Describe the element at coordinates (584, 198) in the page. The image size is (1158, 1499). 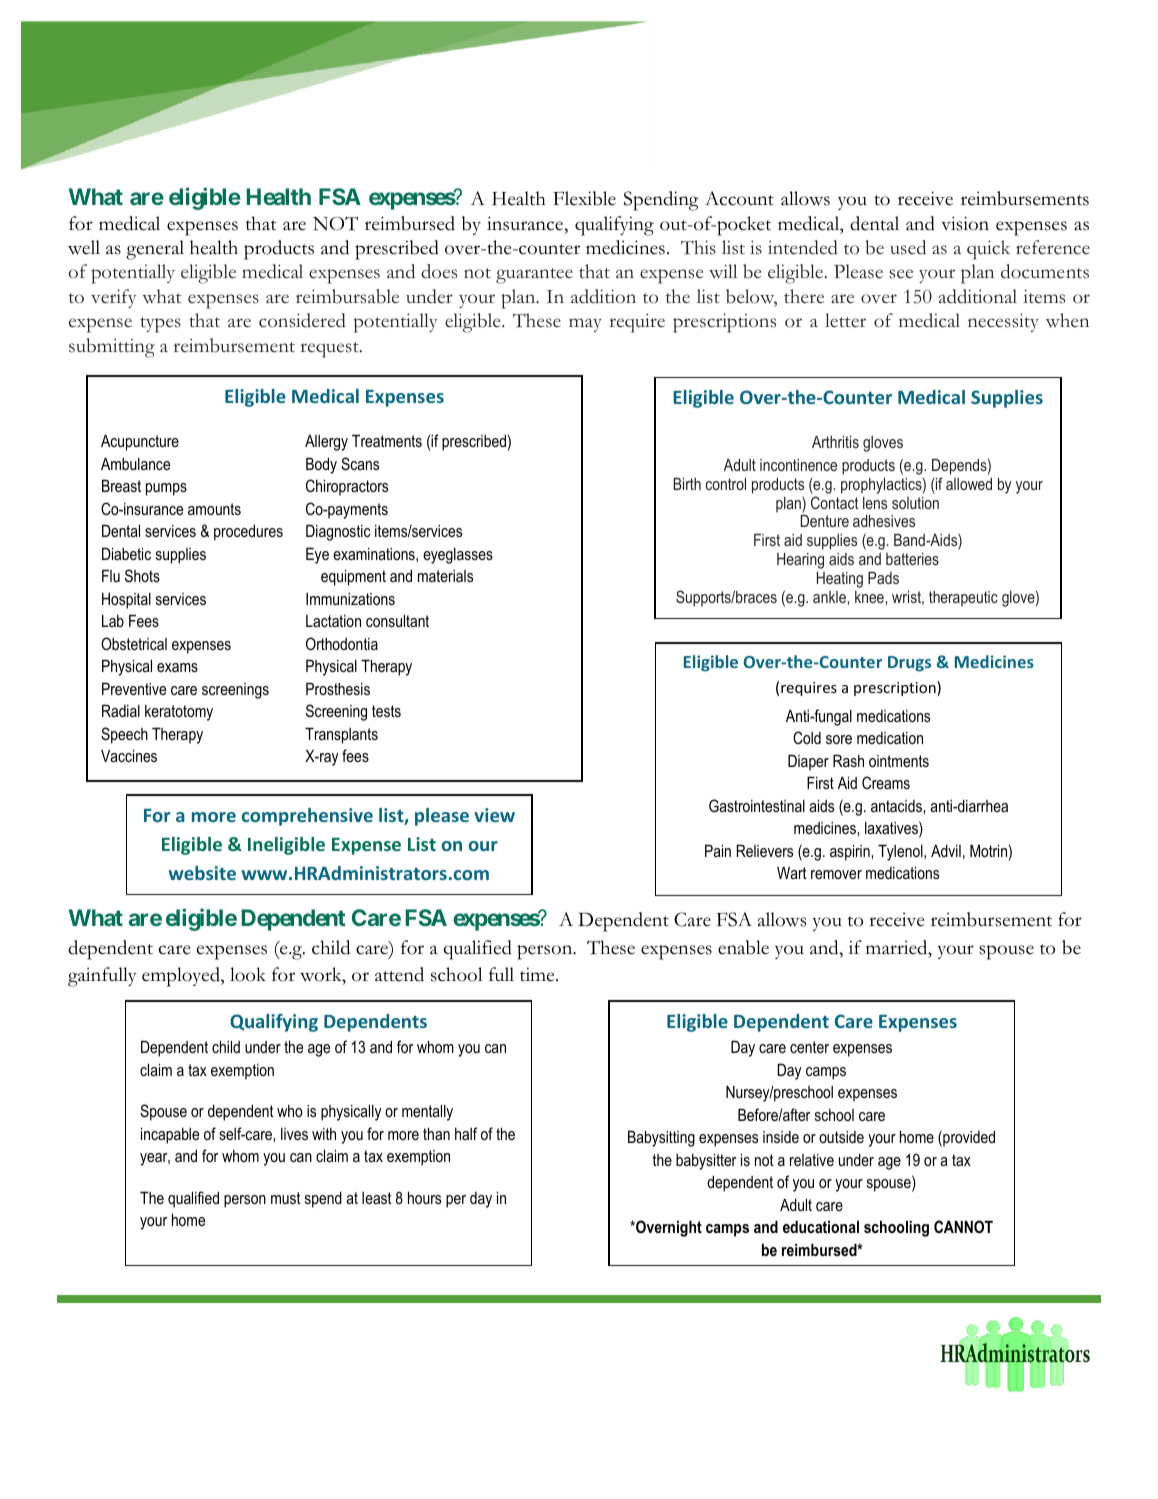
I see `Flexible` at that location.
